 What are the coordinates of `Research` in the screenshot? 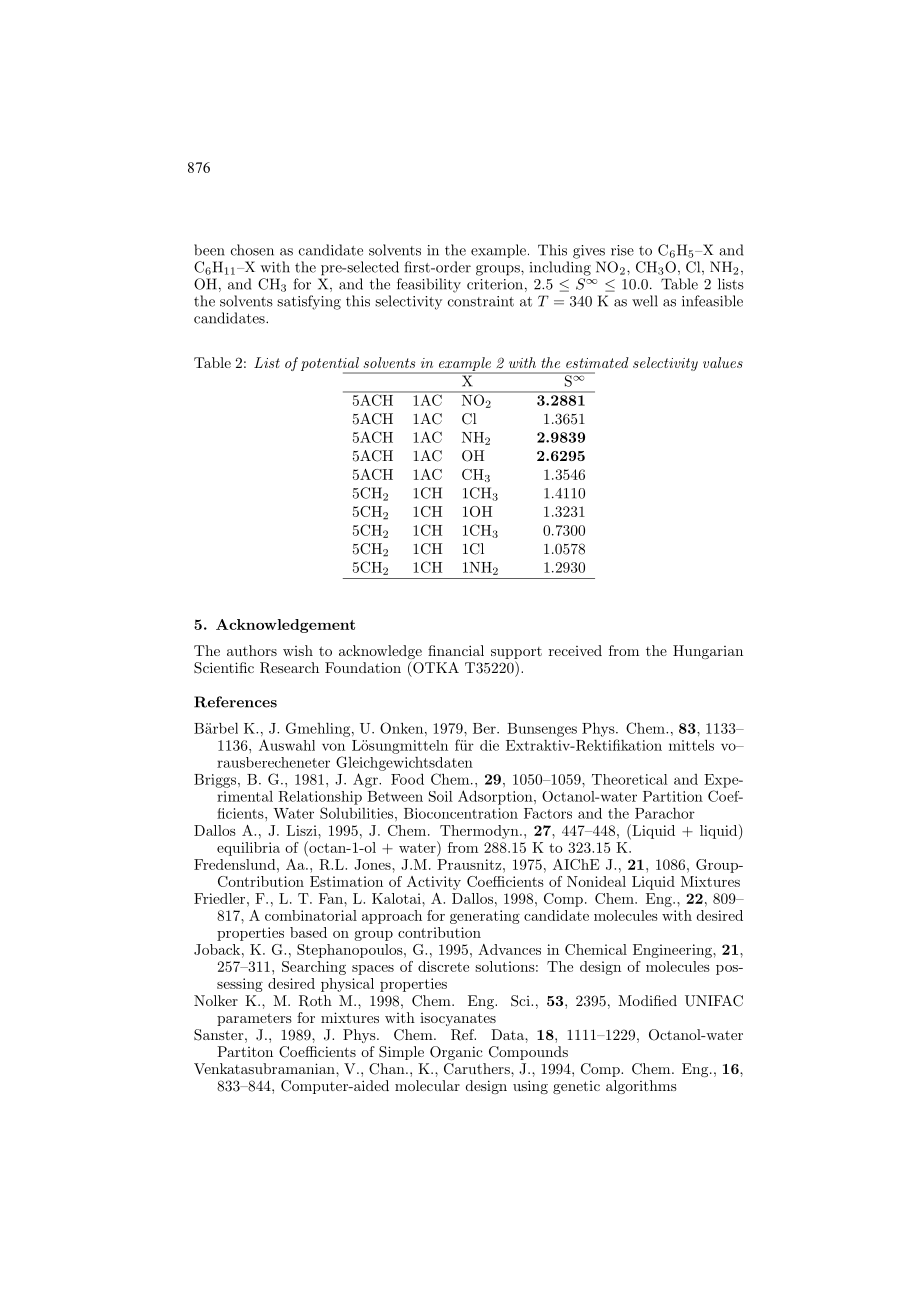 It's located at (289, 668).
